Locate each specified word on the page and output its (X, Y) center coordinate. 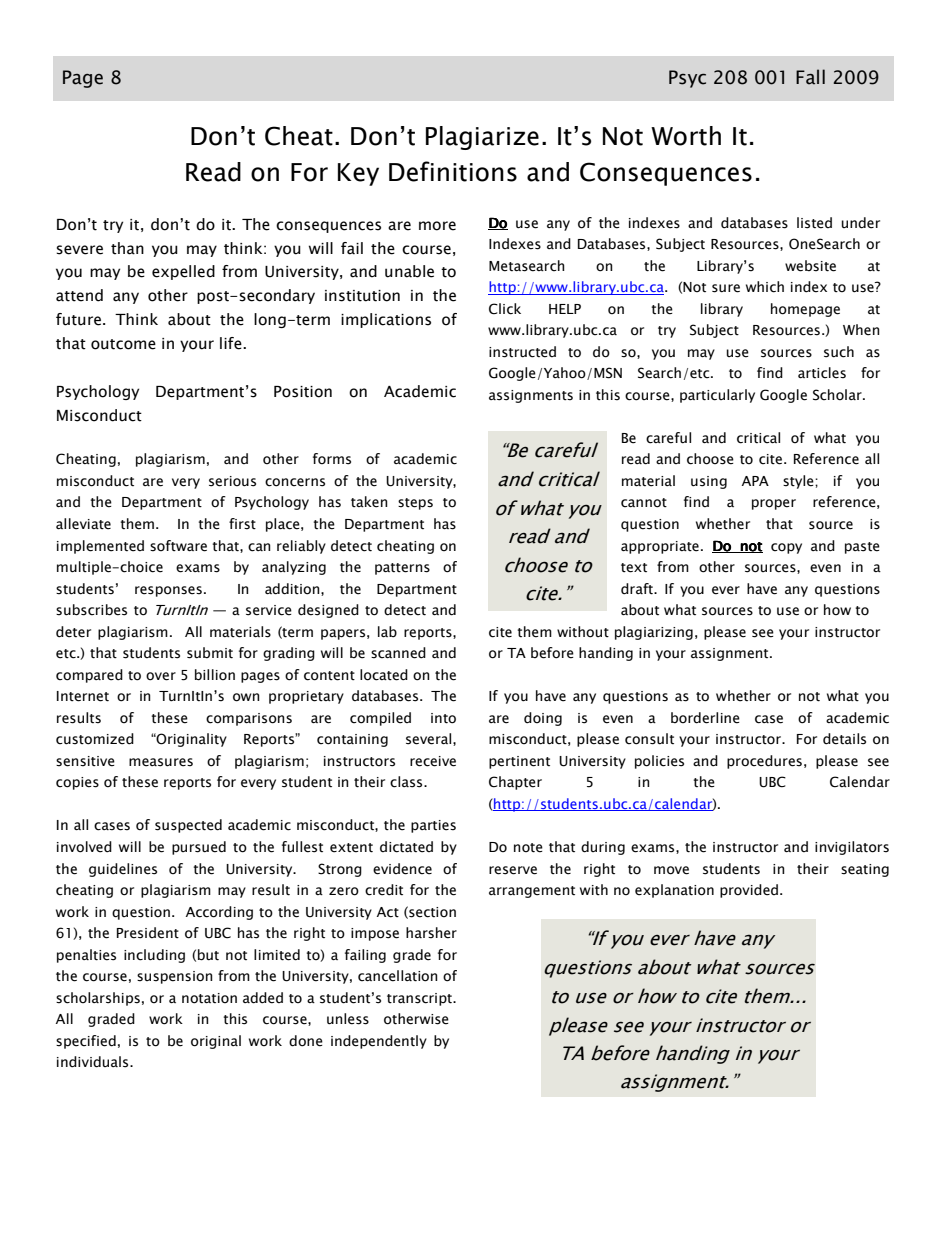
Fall (810, 77)
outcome (123, 344)
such (839, 352)
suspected (188, 826)
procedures (764, 762)
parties (433, 826)
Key (358, 174)
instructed (522, 352)
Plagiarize (482, 138)
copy (786, 548)
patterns (402, 569)
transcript (420, 999)
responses (168, 591)
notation (209, 998)
